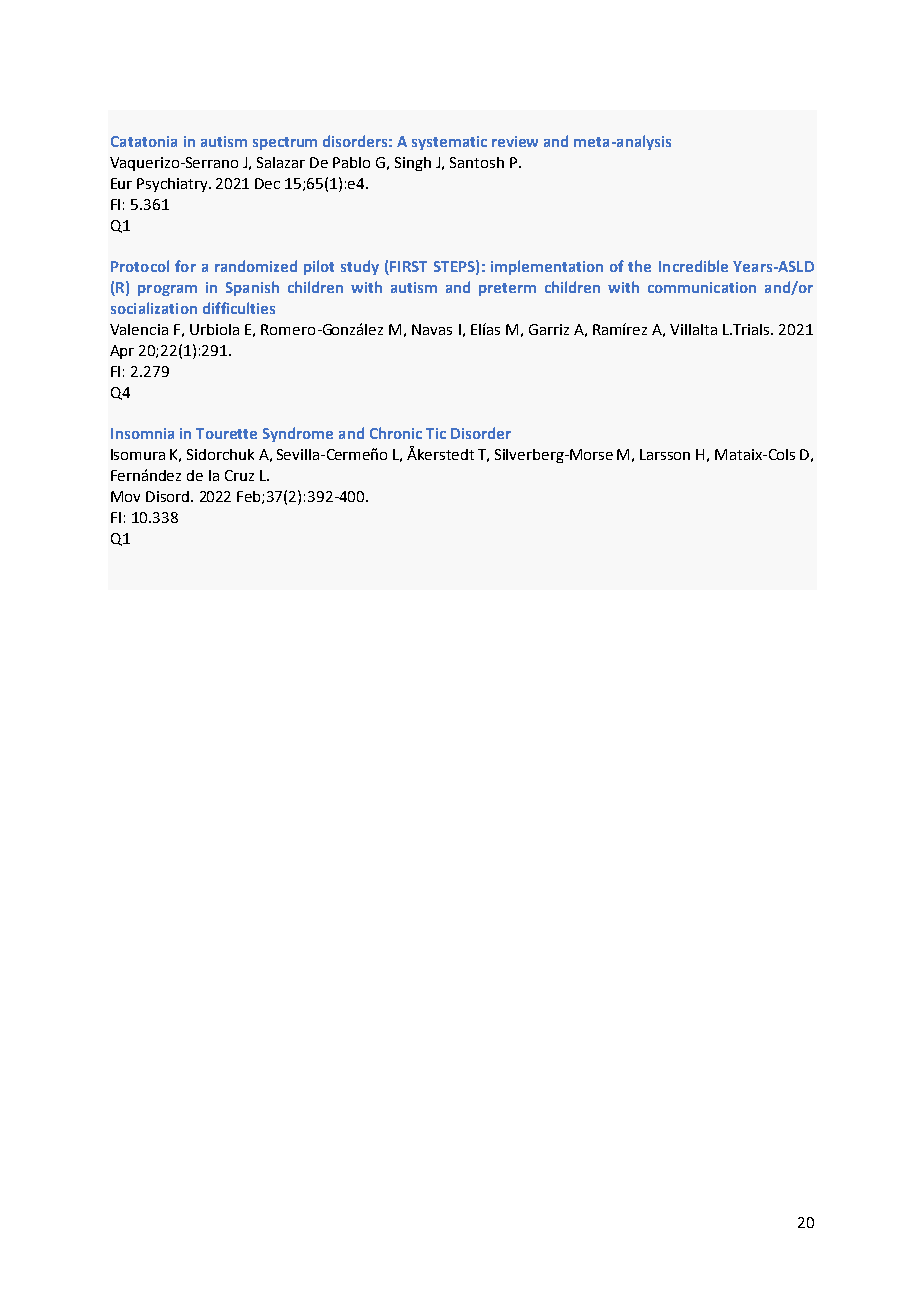 The image size is (924, 1308). I want to click on Apr, so click(122, 352).
